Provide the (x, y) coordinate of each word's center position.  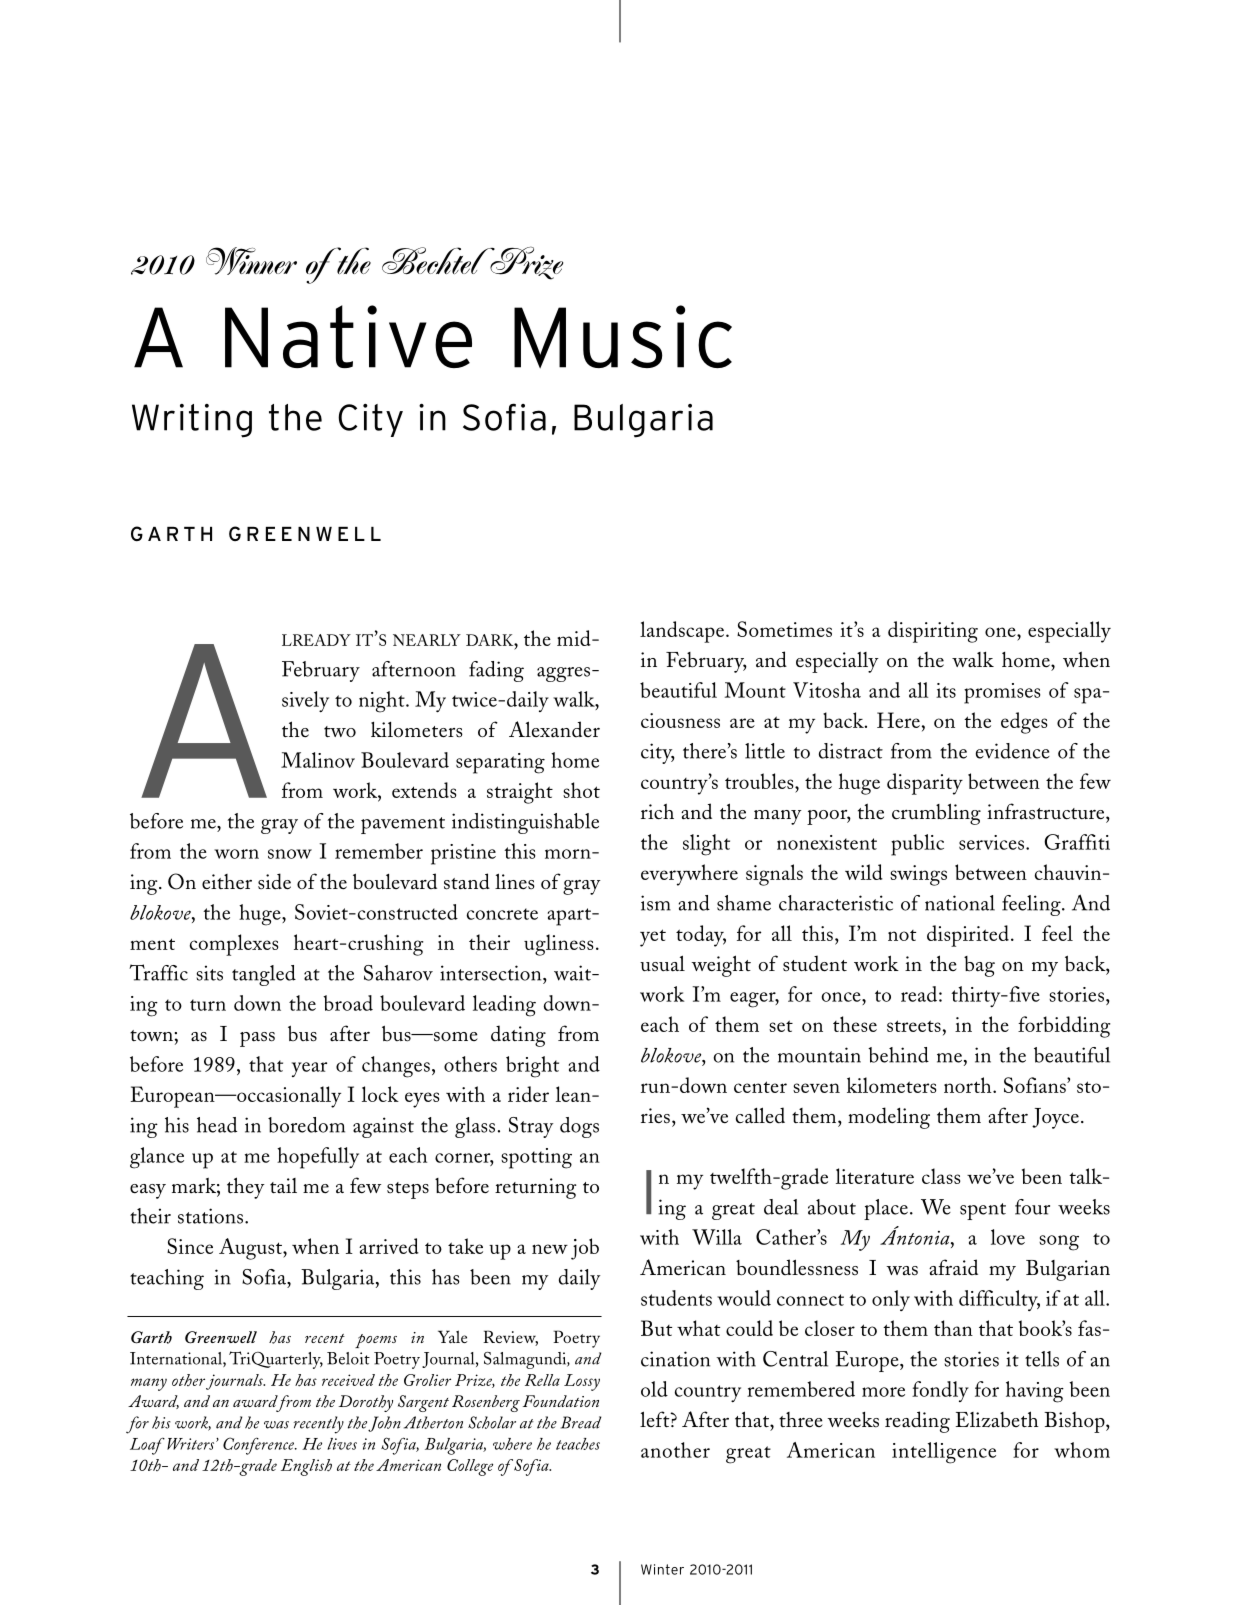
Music (623, 337)
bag (979, 966)
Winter (662, 1569)
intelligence (944, 1453)
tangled (264, 975)
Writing (192, 421)
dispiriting (933, 632)
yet (653, 938)
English (306, 1467)
